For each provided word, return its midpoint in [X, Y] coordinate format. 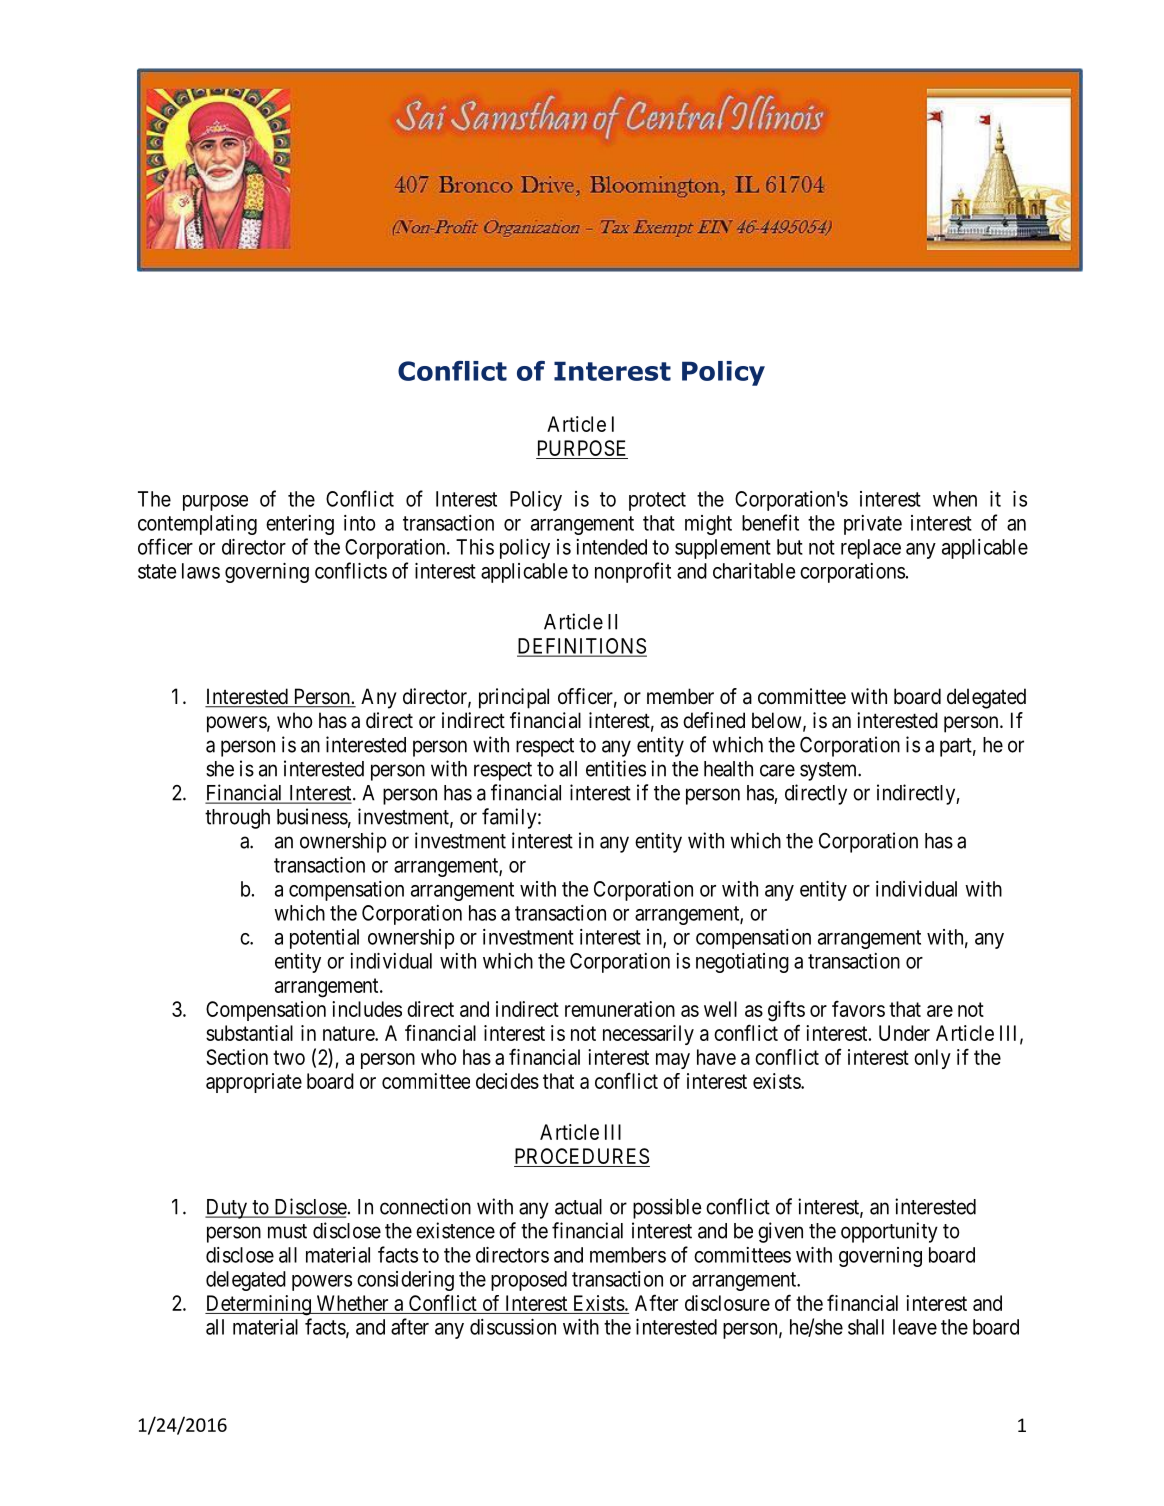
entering [300, 525]
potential [324, 939]
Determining [259, 1305]
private [873, 525]
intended [611, 547]
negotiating [742, 963]
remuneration [620, 1009]
